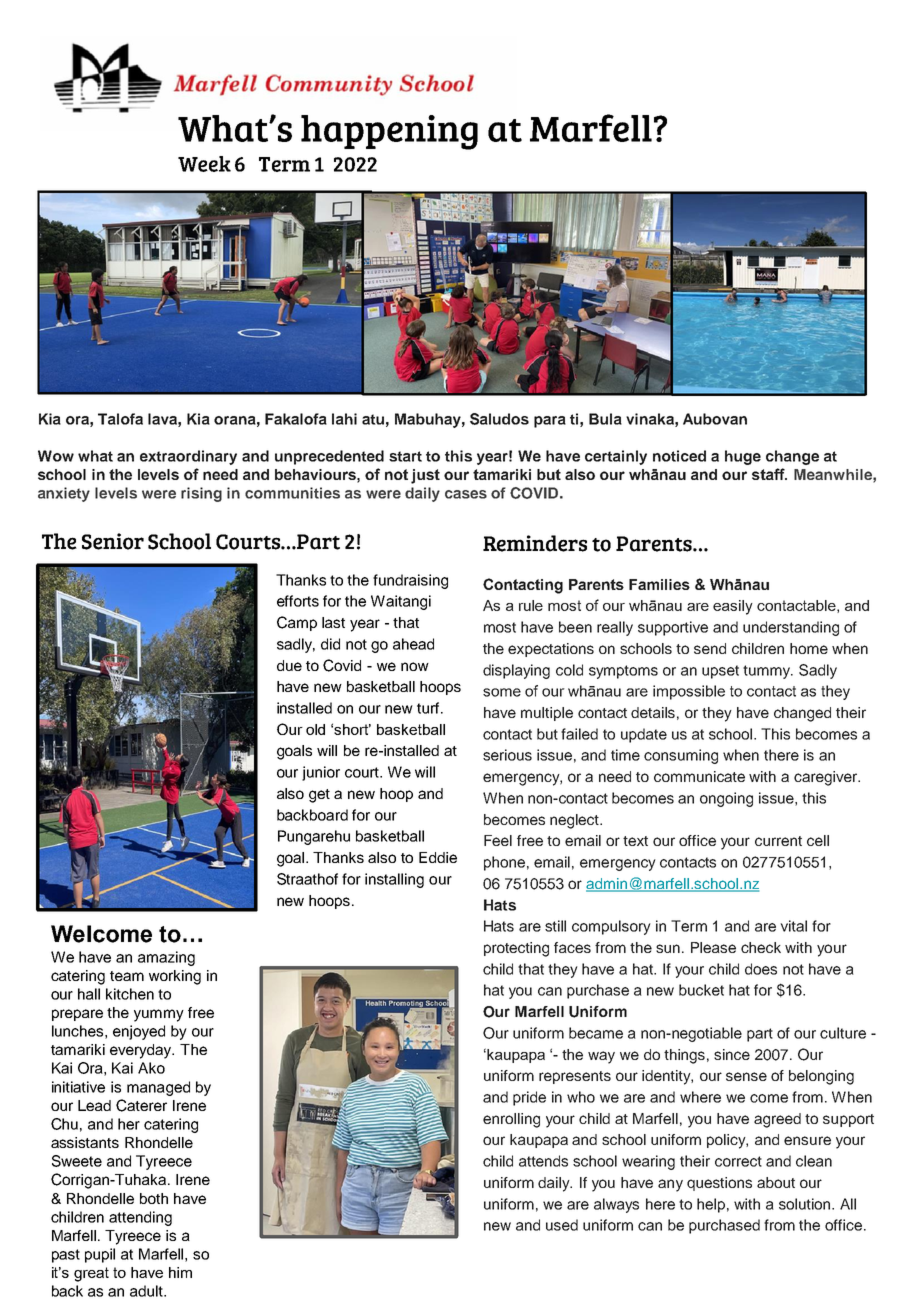  I want to click on solution, so click(806, 1204).
